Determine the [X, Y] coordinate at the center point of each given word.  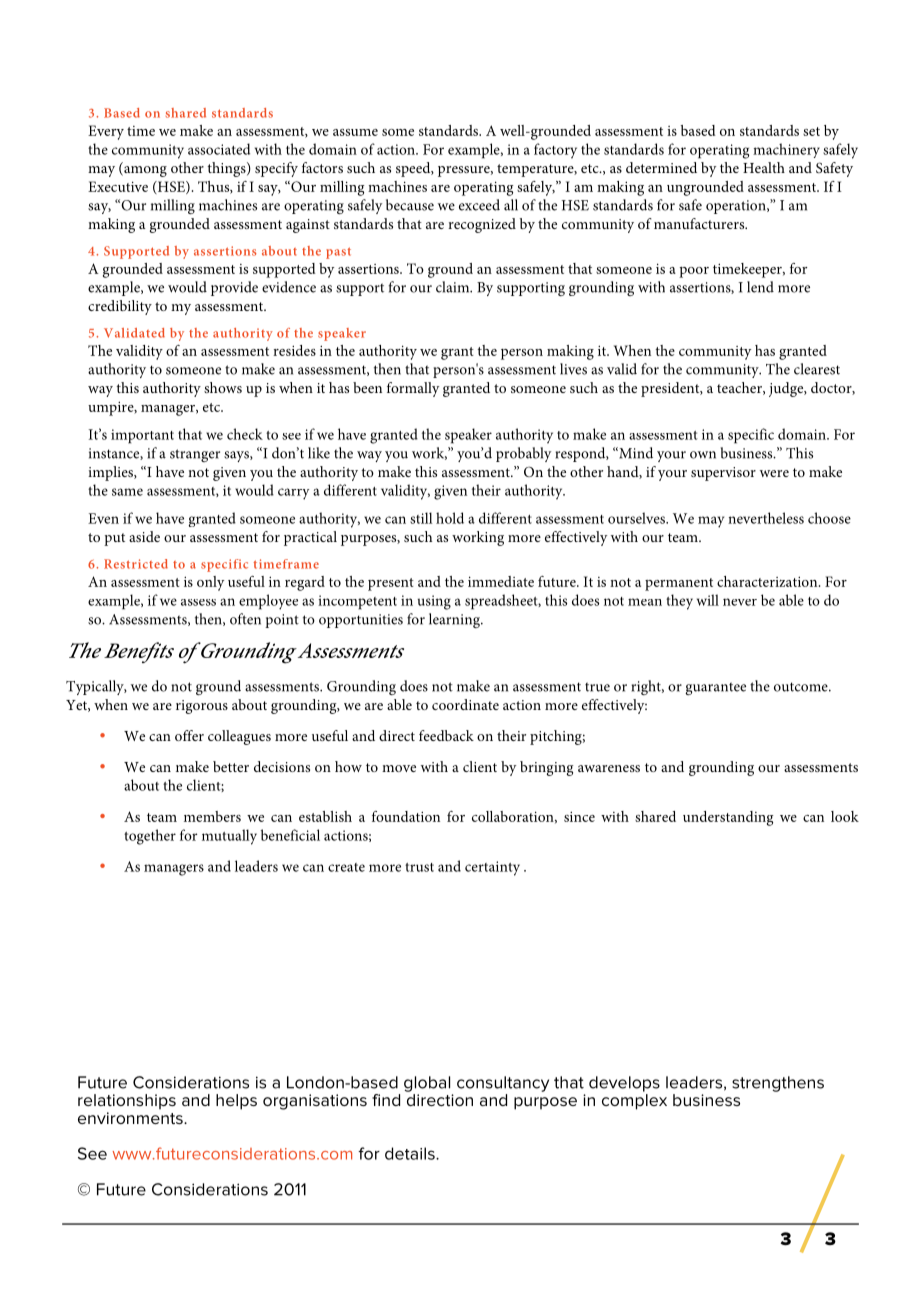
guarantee [715, 688]
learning [455, 620]
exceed [479, 205]
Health [764, 167]
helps [236, 1102]
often [245, 619]
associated [219, 149]
